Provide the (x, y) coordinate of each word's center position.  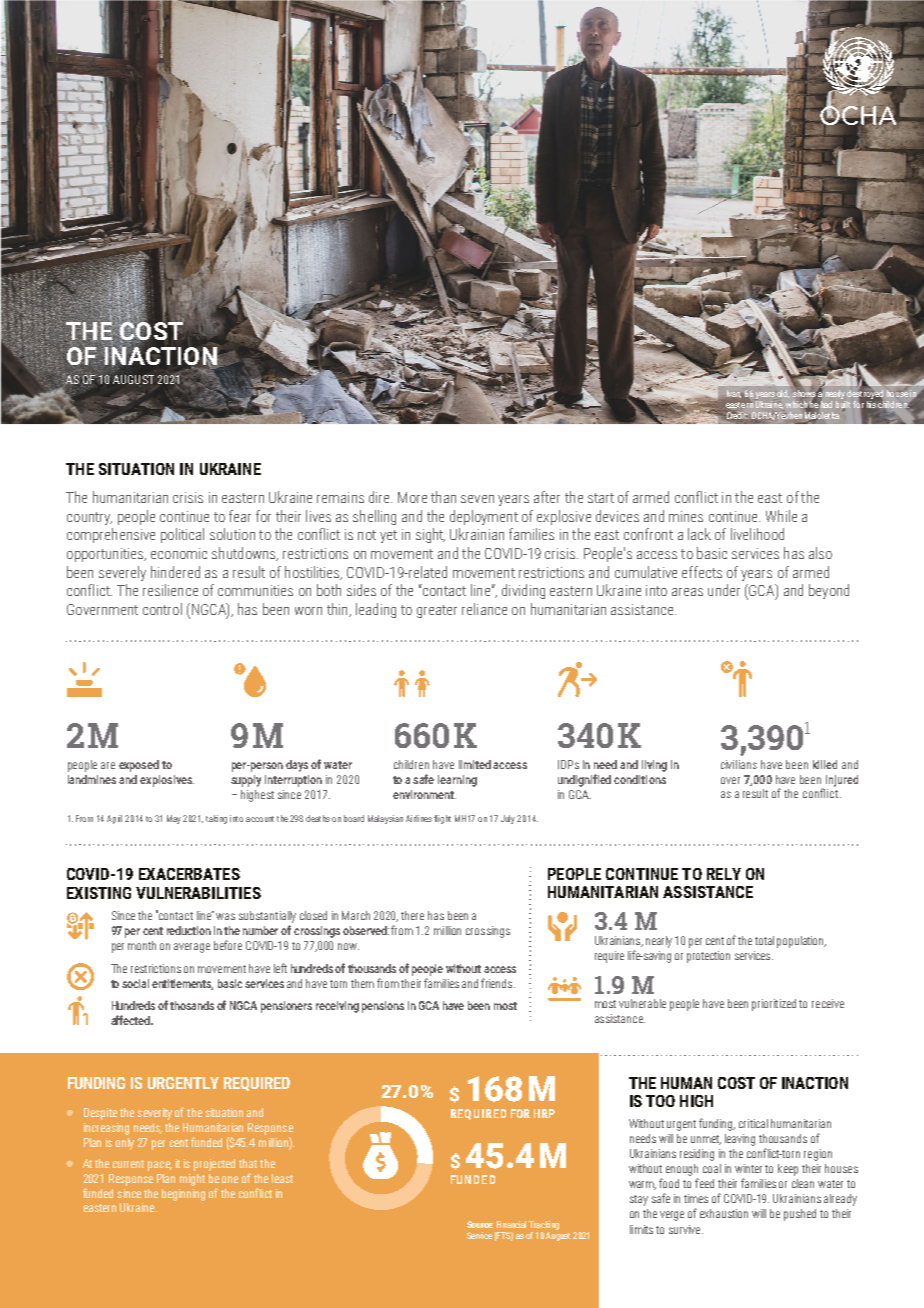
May (175, 819)
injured (842, 781)
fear (240, 516)
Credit (736, 416)
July (509, 819)
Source (480, 1224)
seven (477, 499)
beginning (183, 1195)
